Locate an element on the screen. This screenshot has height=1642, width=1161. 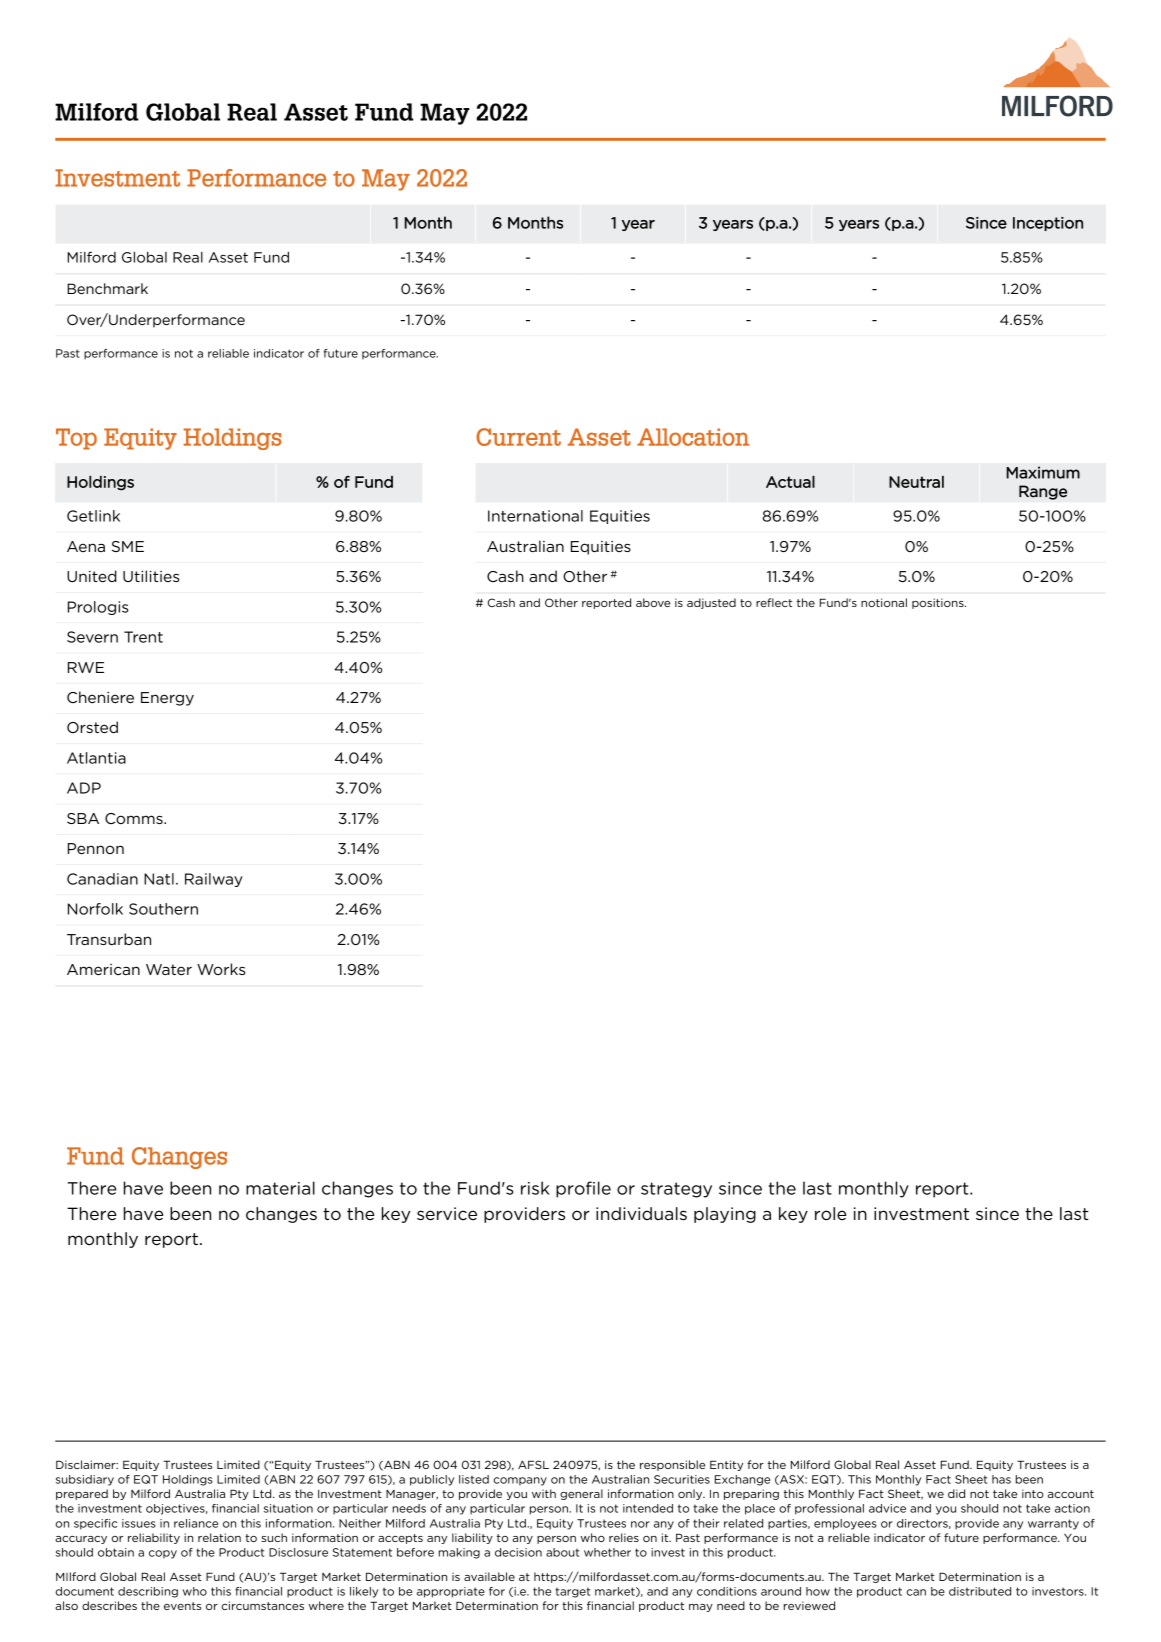
above is located at coordinates (653, 602).
